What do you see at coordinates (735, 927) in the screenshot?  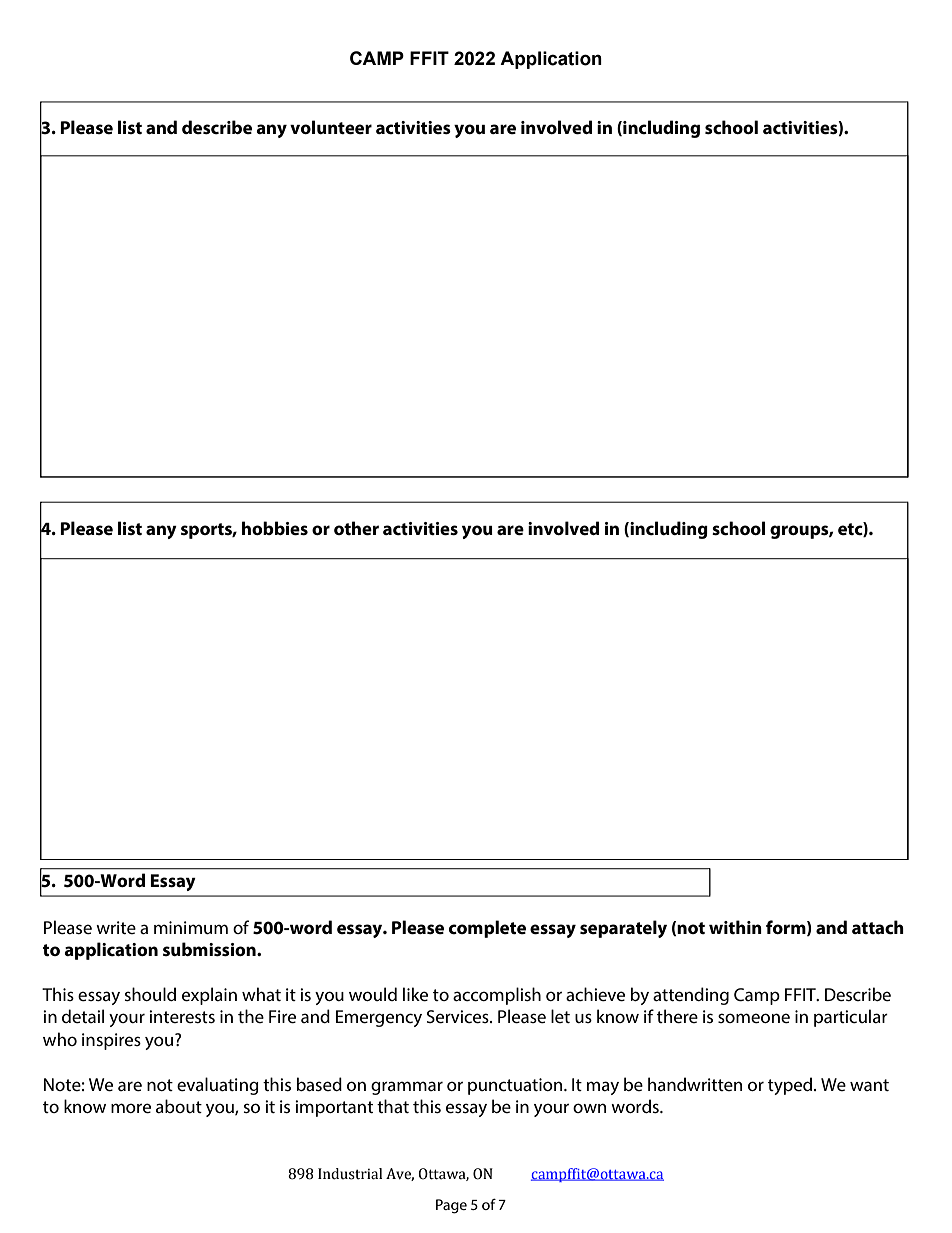 I see `within` at bounding box center [735, 927].
